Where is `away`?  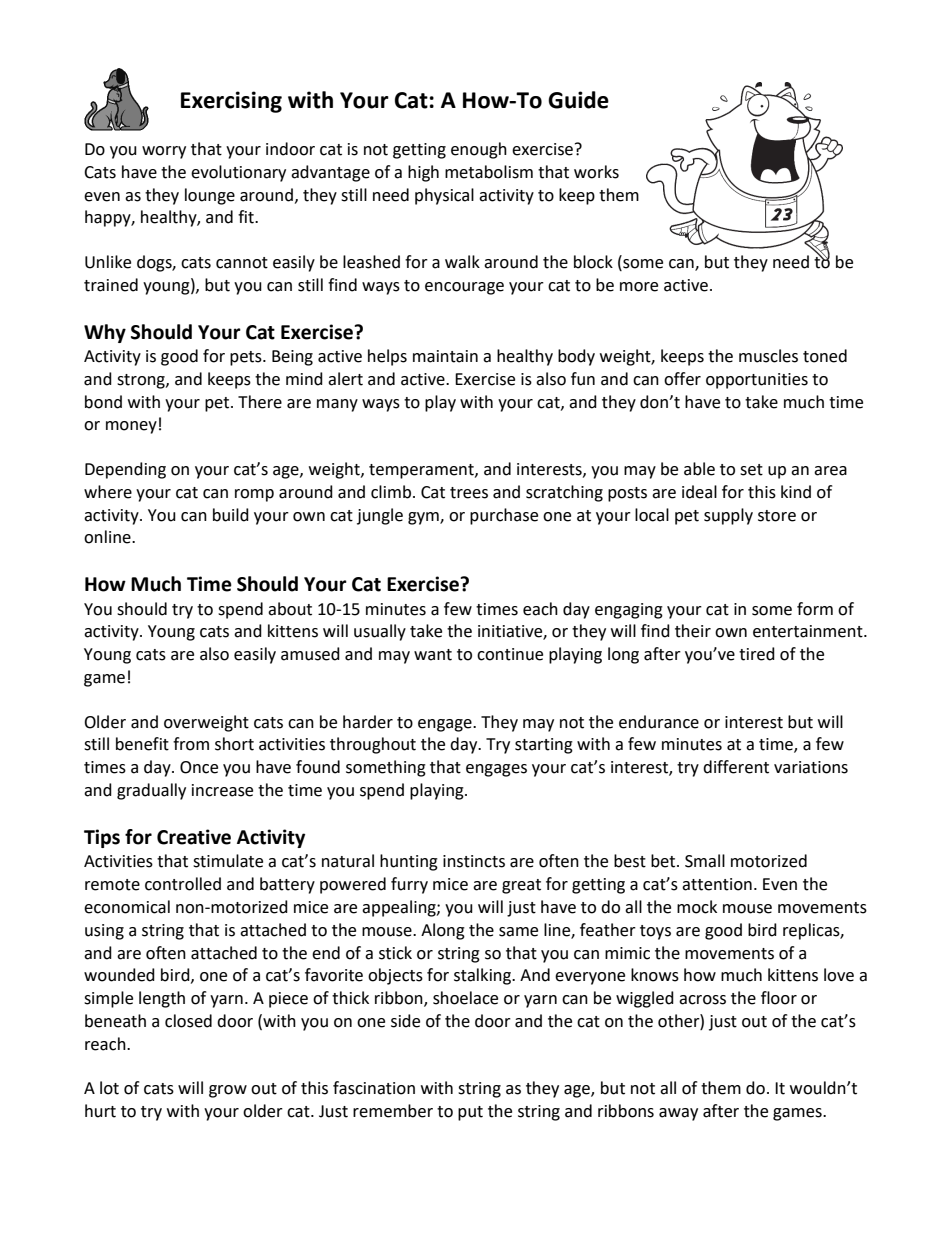 away is located at coordinates (678, 1114).
